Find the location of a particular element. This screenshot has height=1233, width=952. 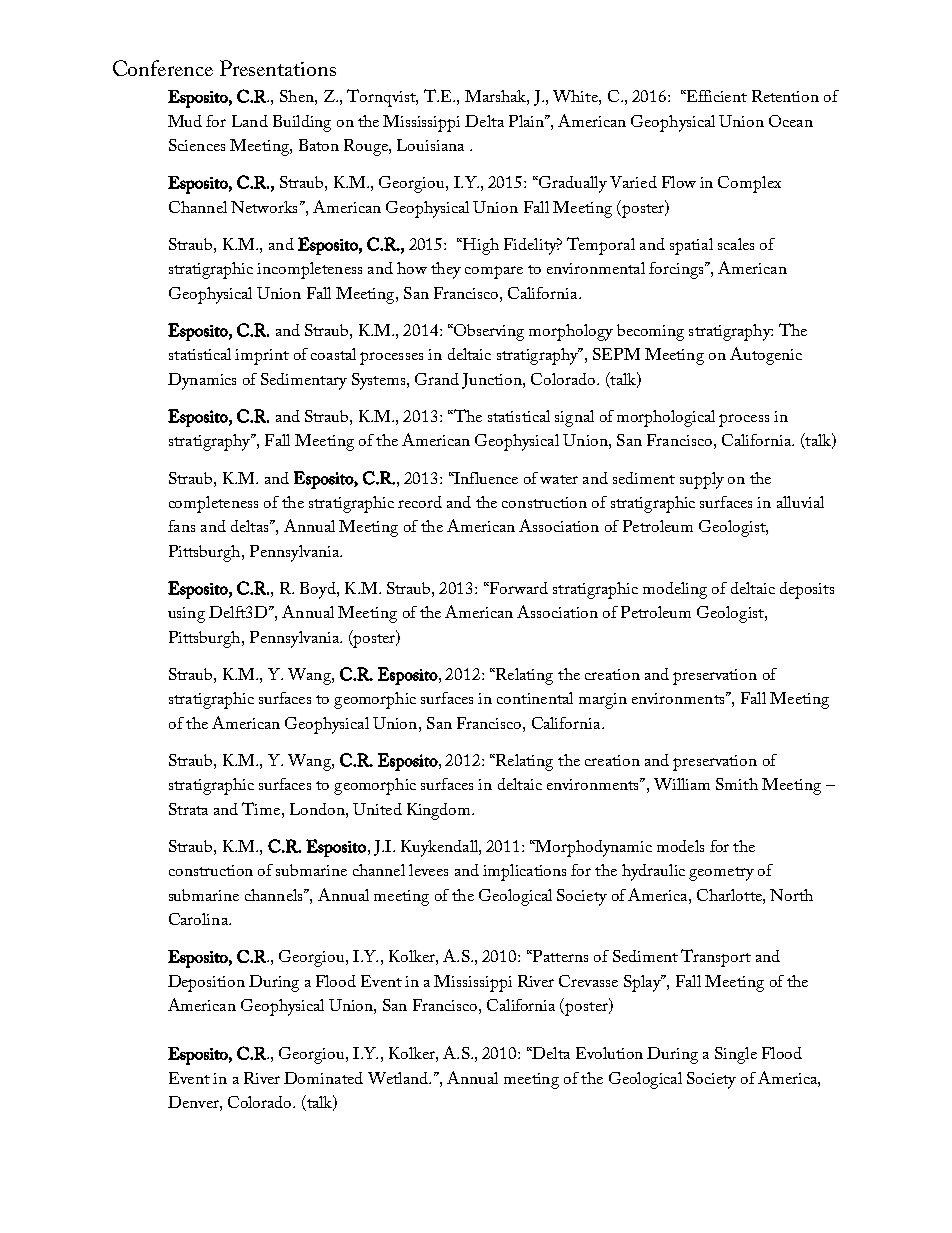

Smith is located at coordinates (737, 784).
